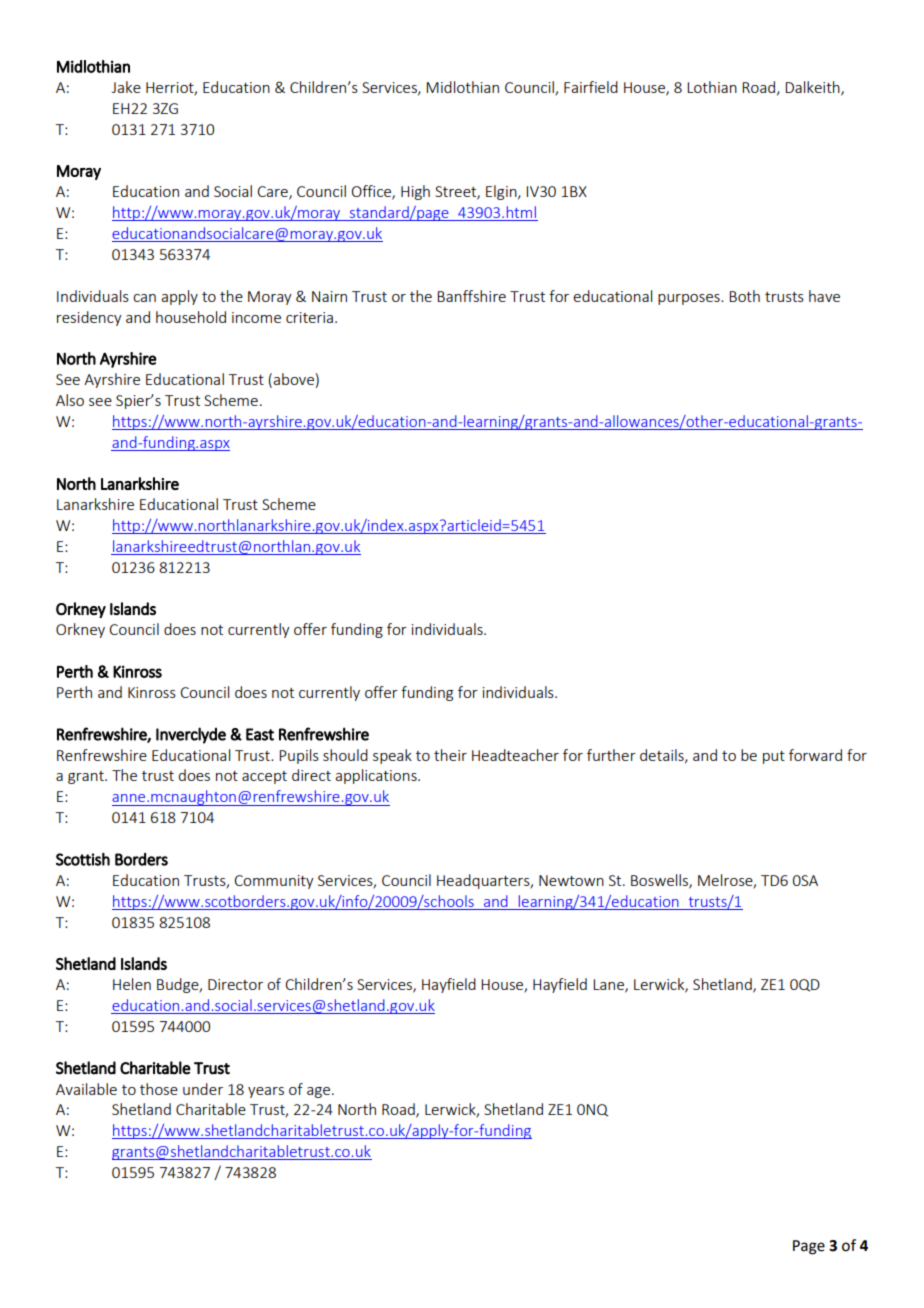 The image size is (924, 1308). Describe the element at coordinates (83, 859) in the page. I see `Scottish` at that location.
